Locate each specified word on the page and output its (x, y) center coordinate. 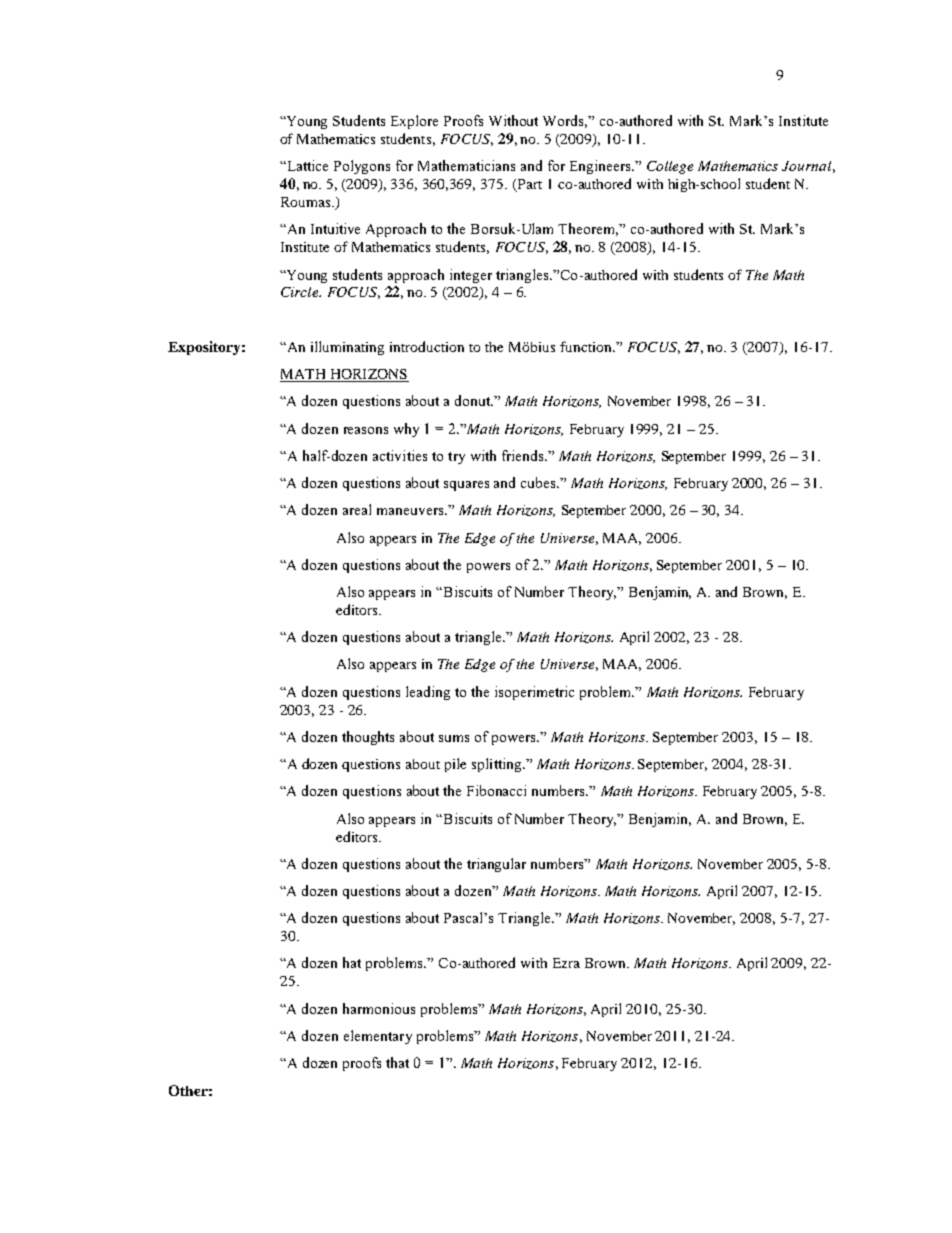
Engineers (601, 167)
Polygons (362, 167)
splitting (498, 765)
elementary (378, 1037)
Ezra (566, 963)
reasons (366, 430)
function (587, 346)
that (397, 1062)
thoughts (368, 738)
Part (528, 185)
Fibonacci (496, 790)
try (456, 458)
